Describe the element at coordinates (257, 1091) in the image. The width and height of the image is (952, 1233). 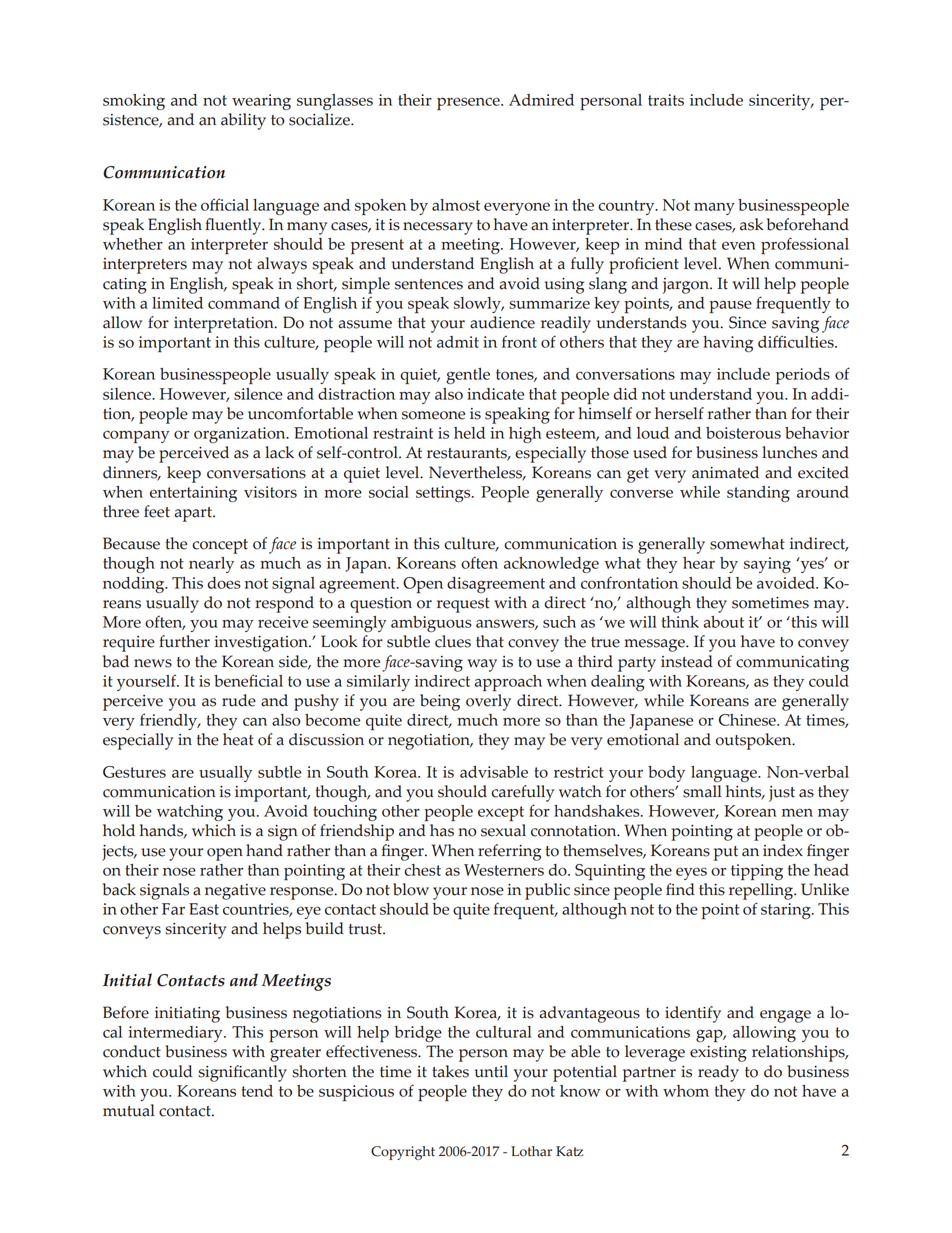
I see `tend` at that location.
